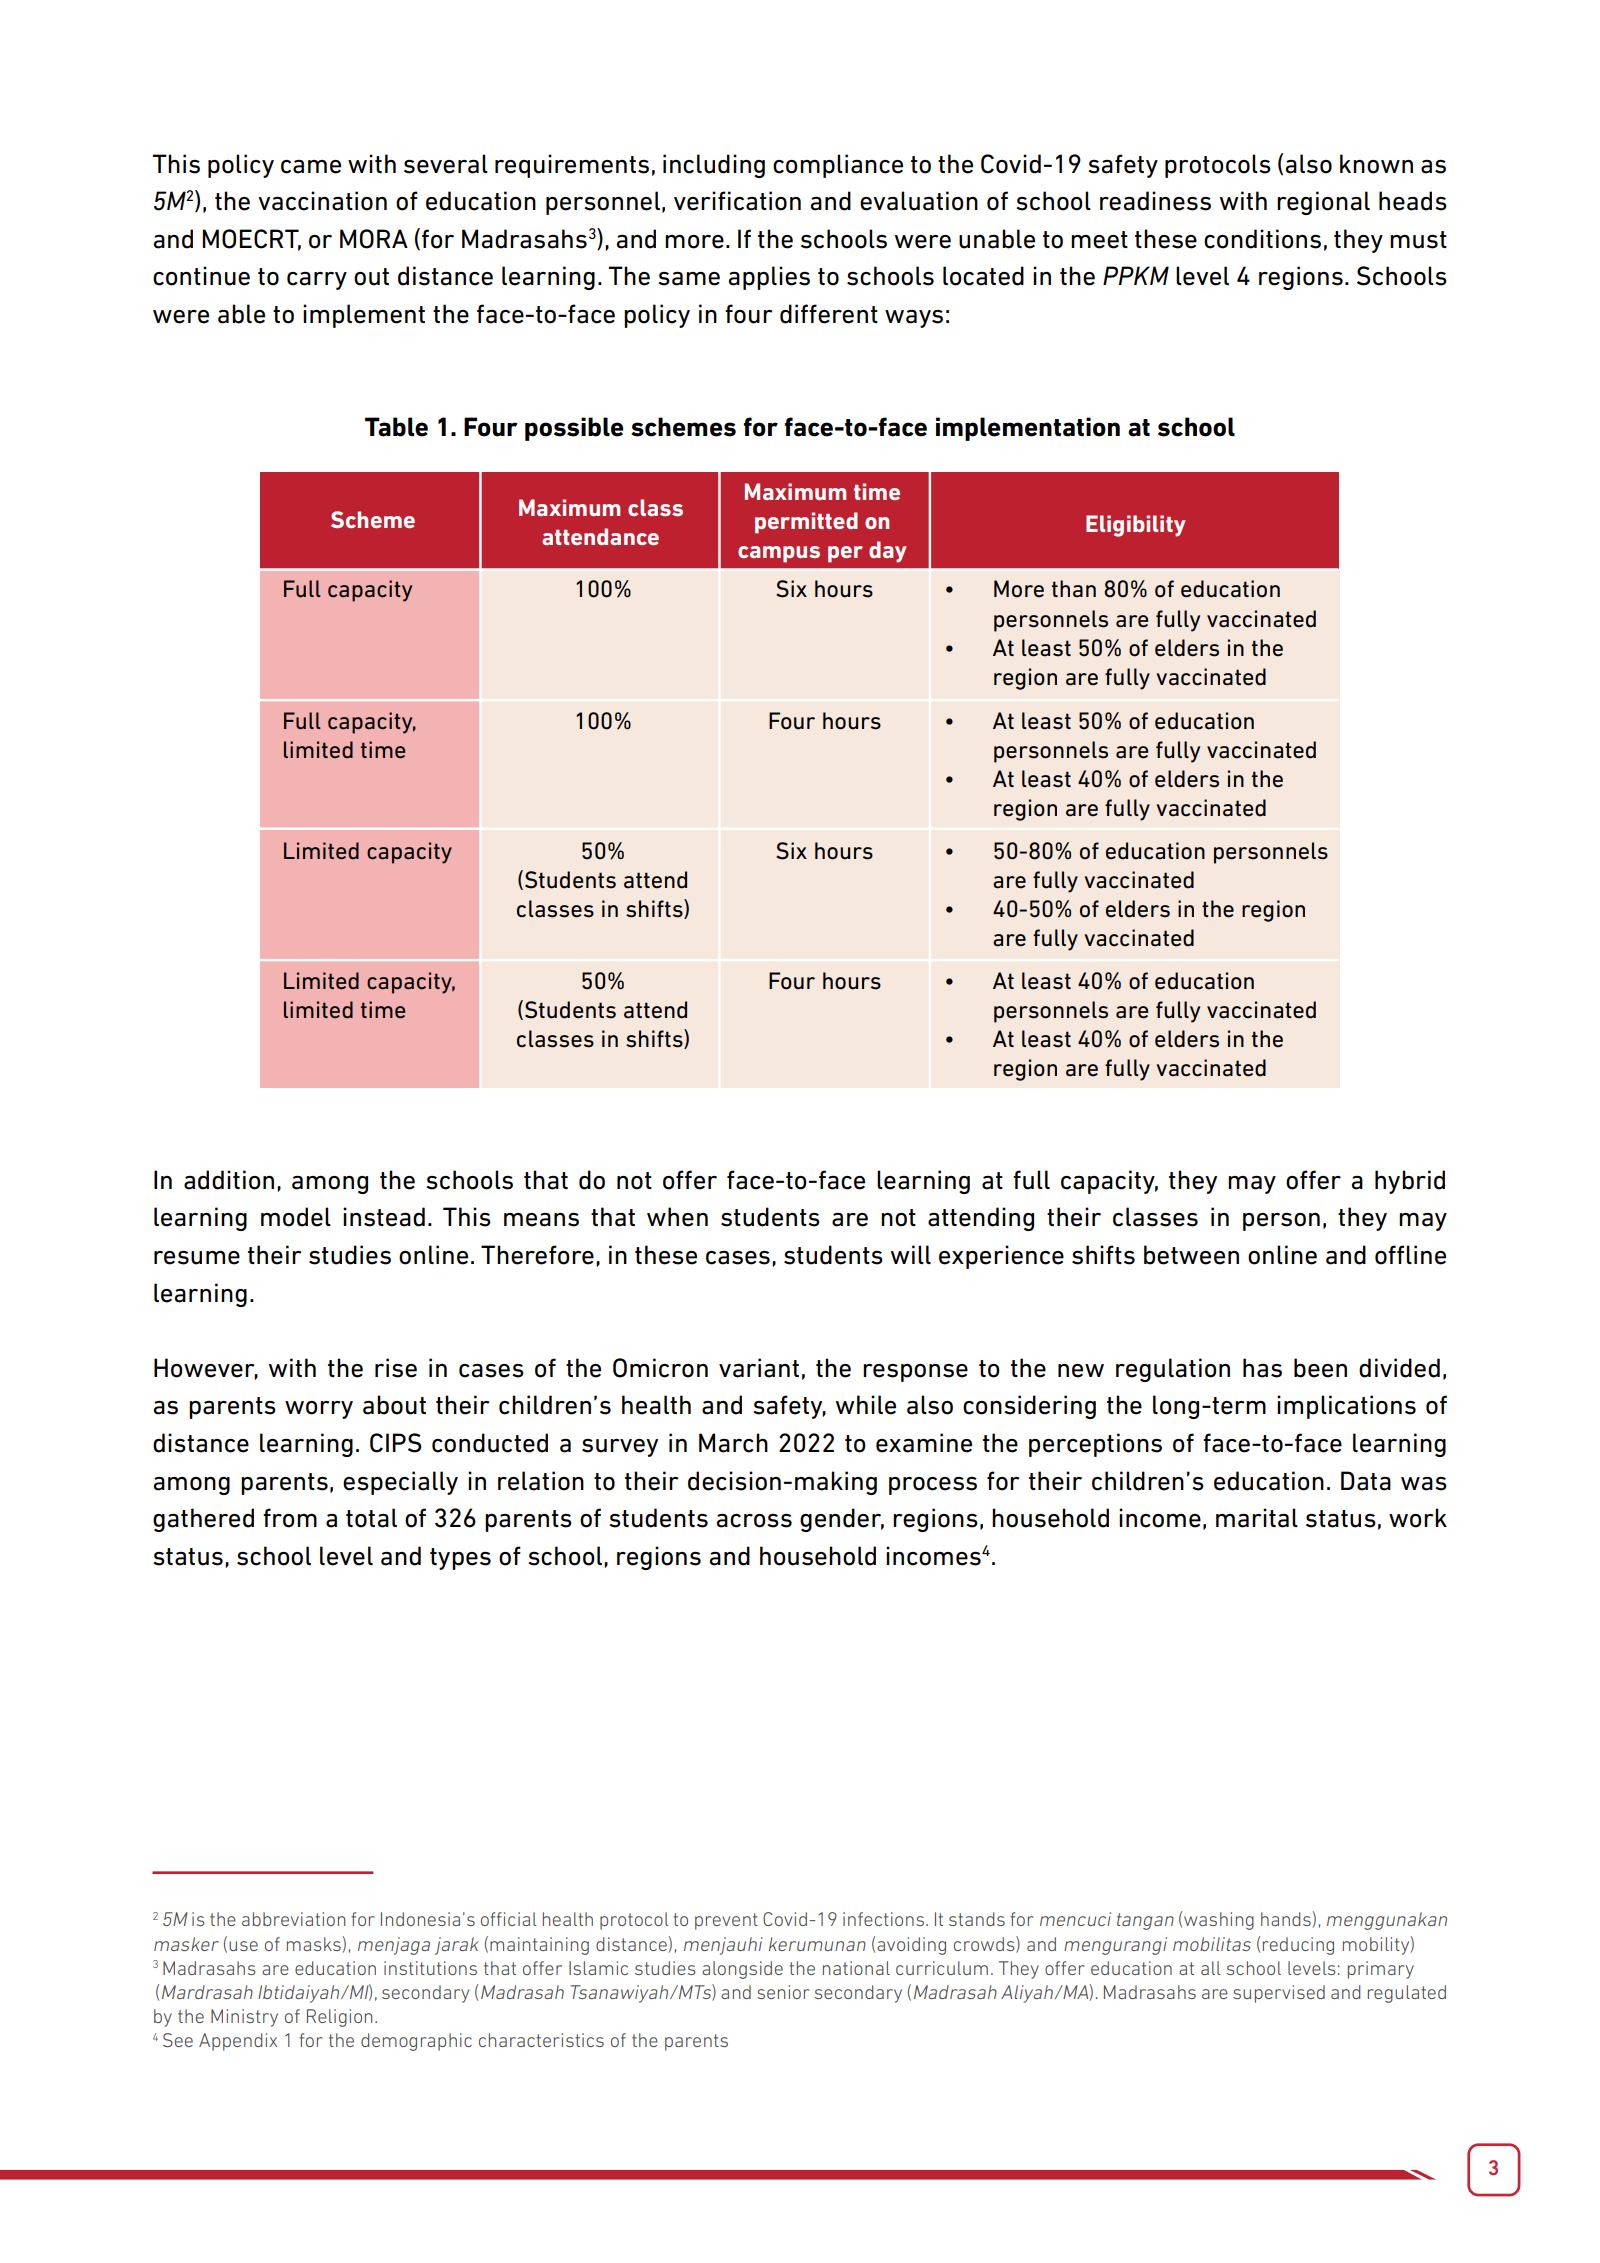  I want to click on conditions, so click(1262, 239).
